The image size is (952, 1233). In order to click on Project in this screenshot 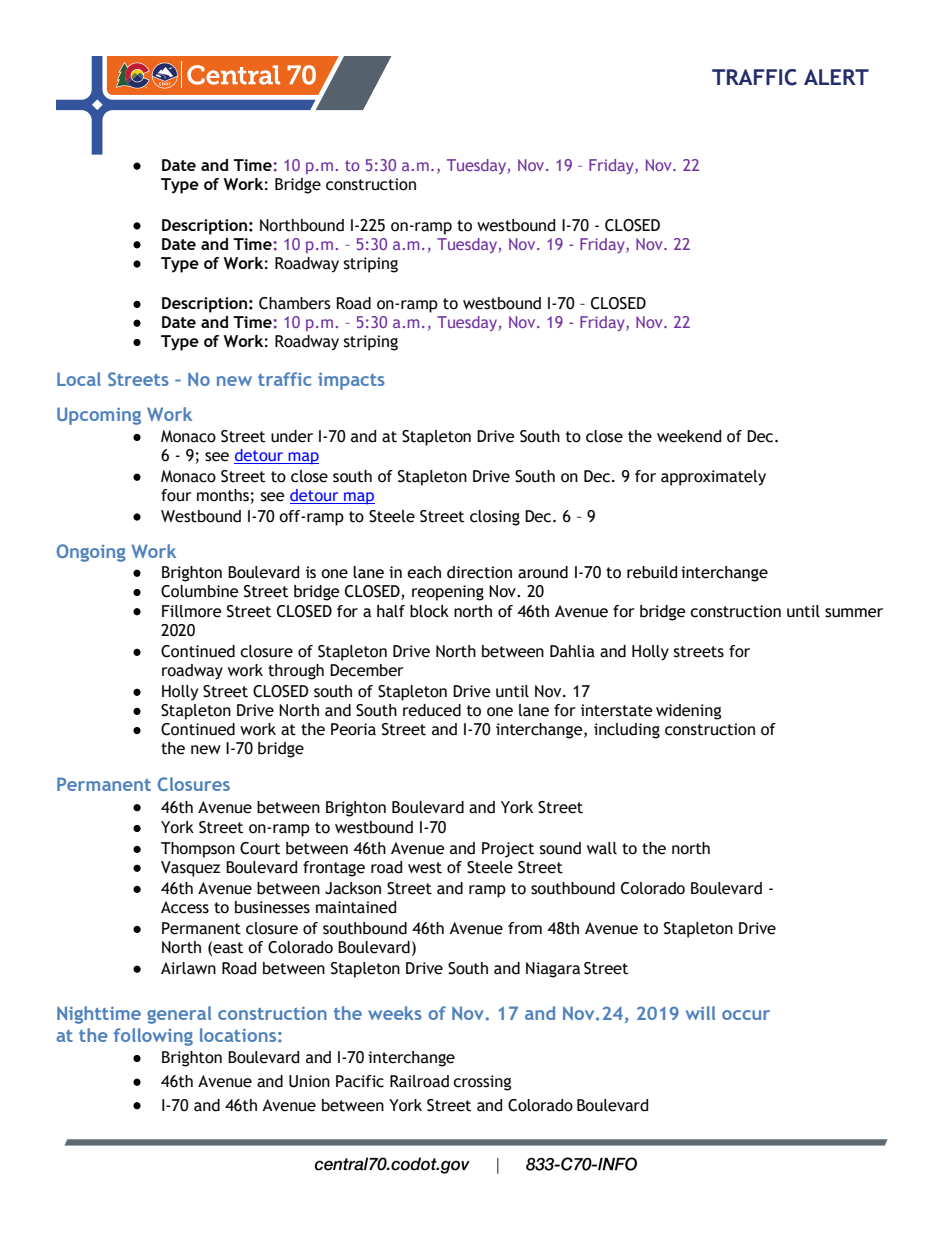, I will do `click(508, 850)`.
